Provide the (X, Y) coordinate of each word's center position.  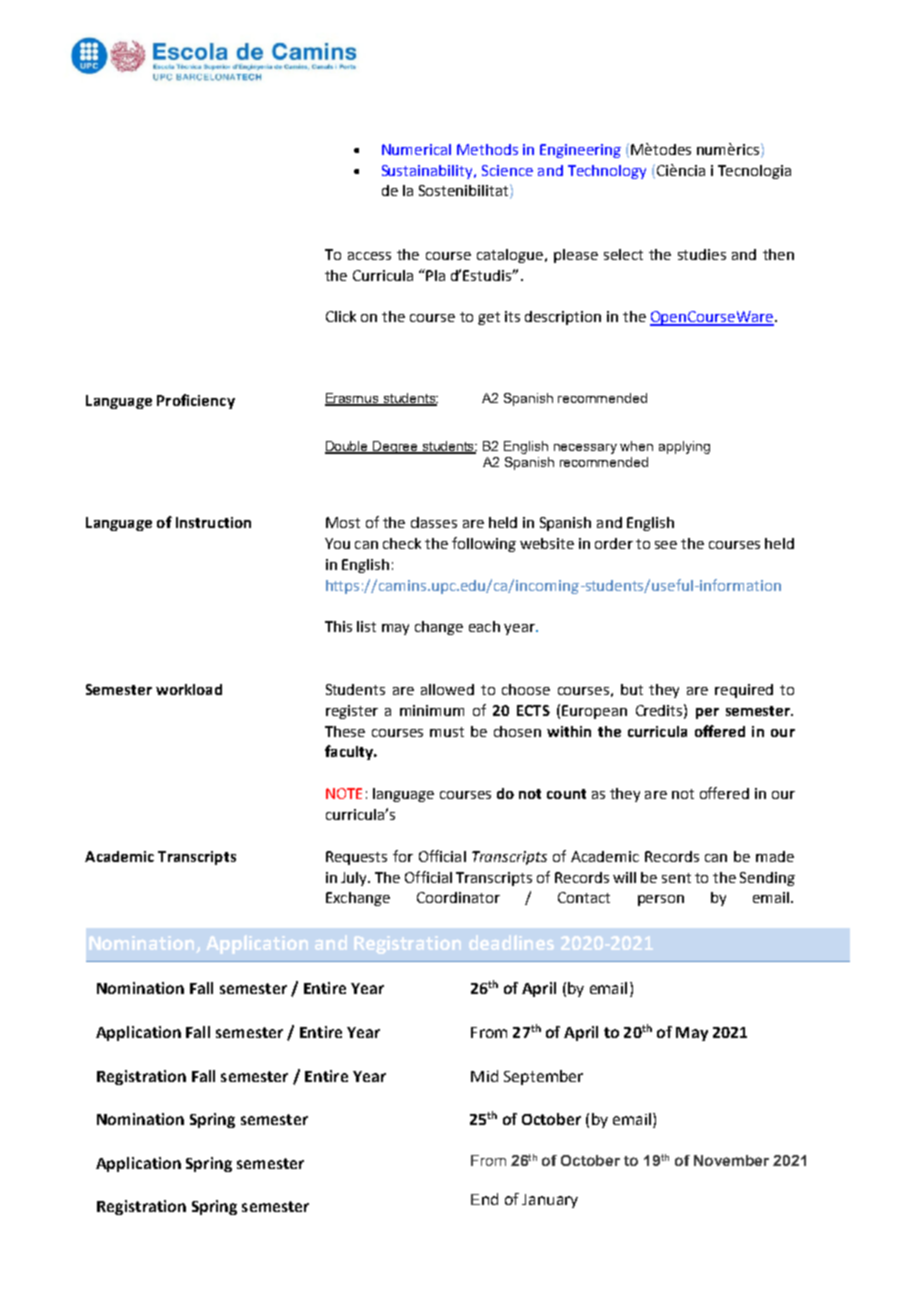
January (550, 1201)
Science (507, 170)
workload (189, 689)
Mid (484, 1076)
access (369, 256)
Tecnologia (754, 172)
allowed (447, 689)
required (744, 691)
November (731, 1160)
